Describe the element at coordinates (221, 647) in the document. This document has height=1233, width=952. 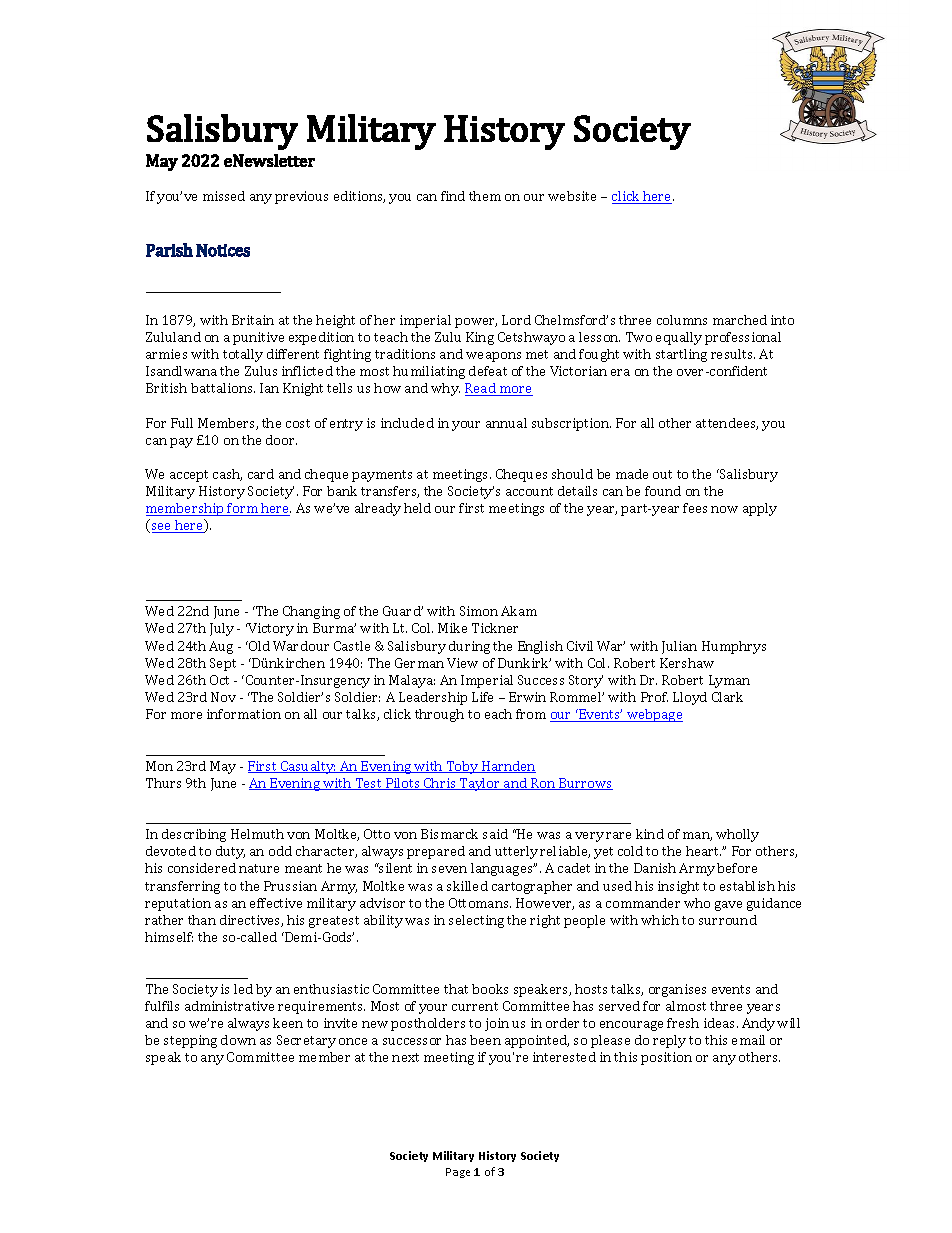
I see `Aug` at that location.
